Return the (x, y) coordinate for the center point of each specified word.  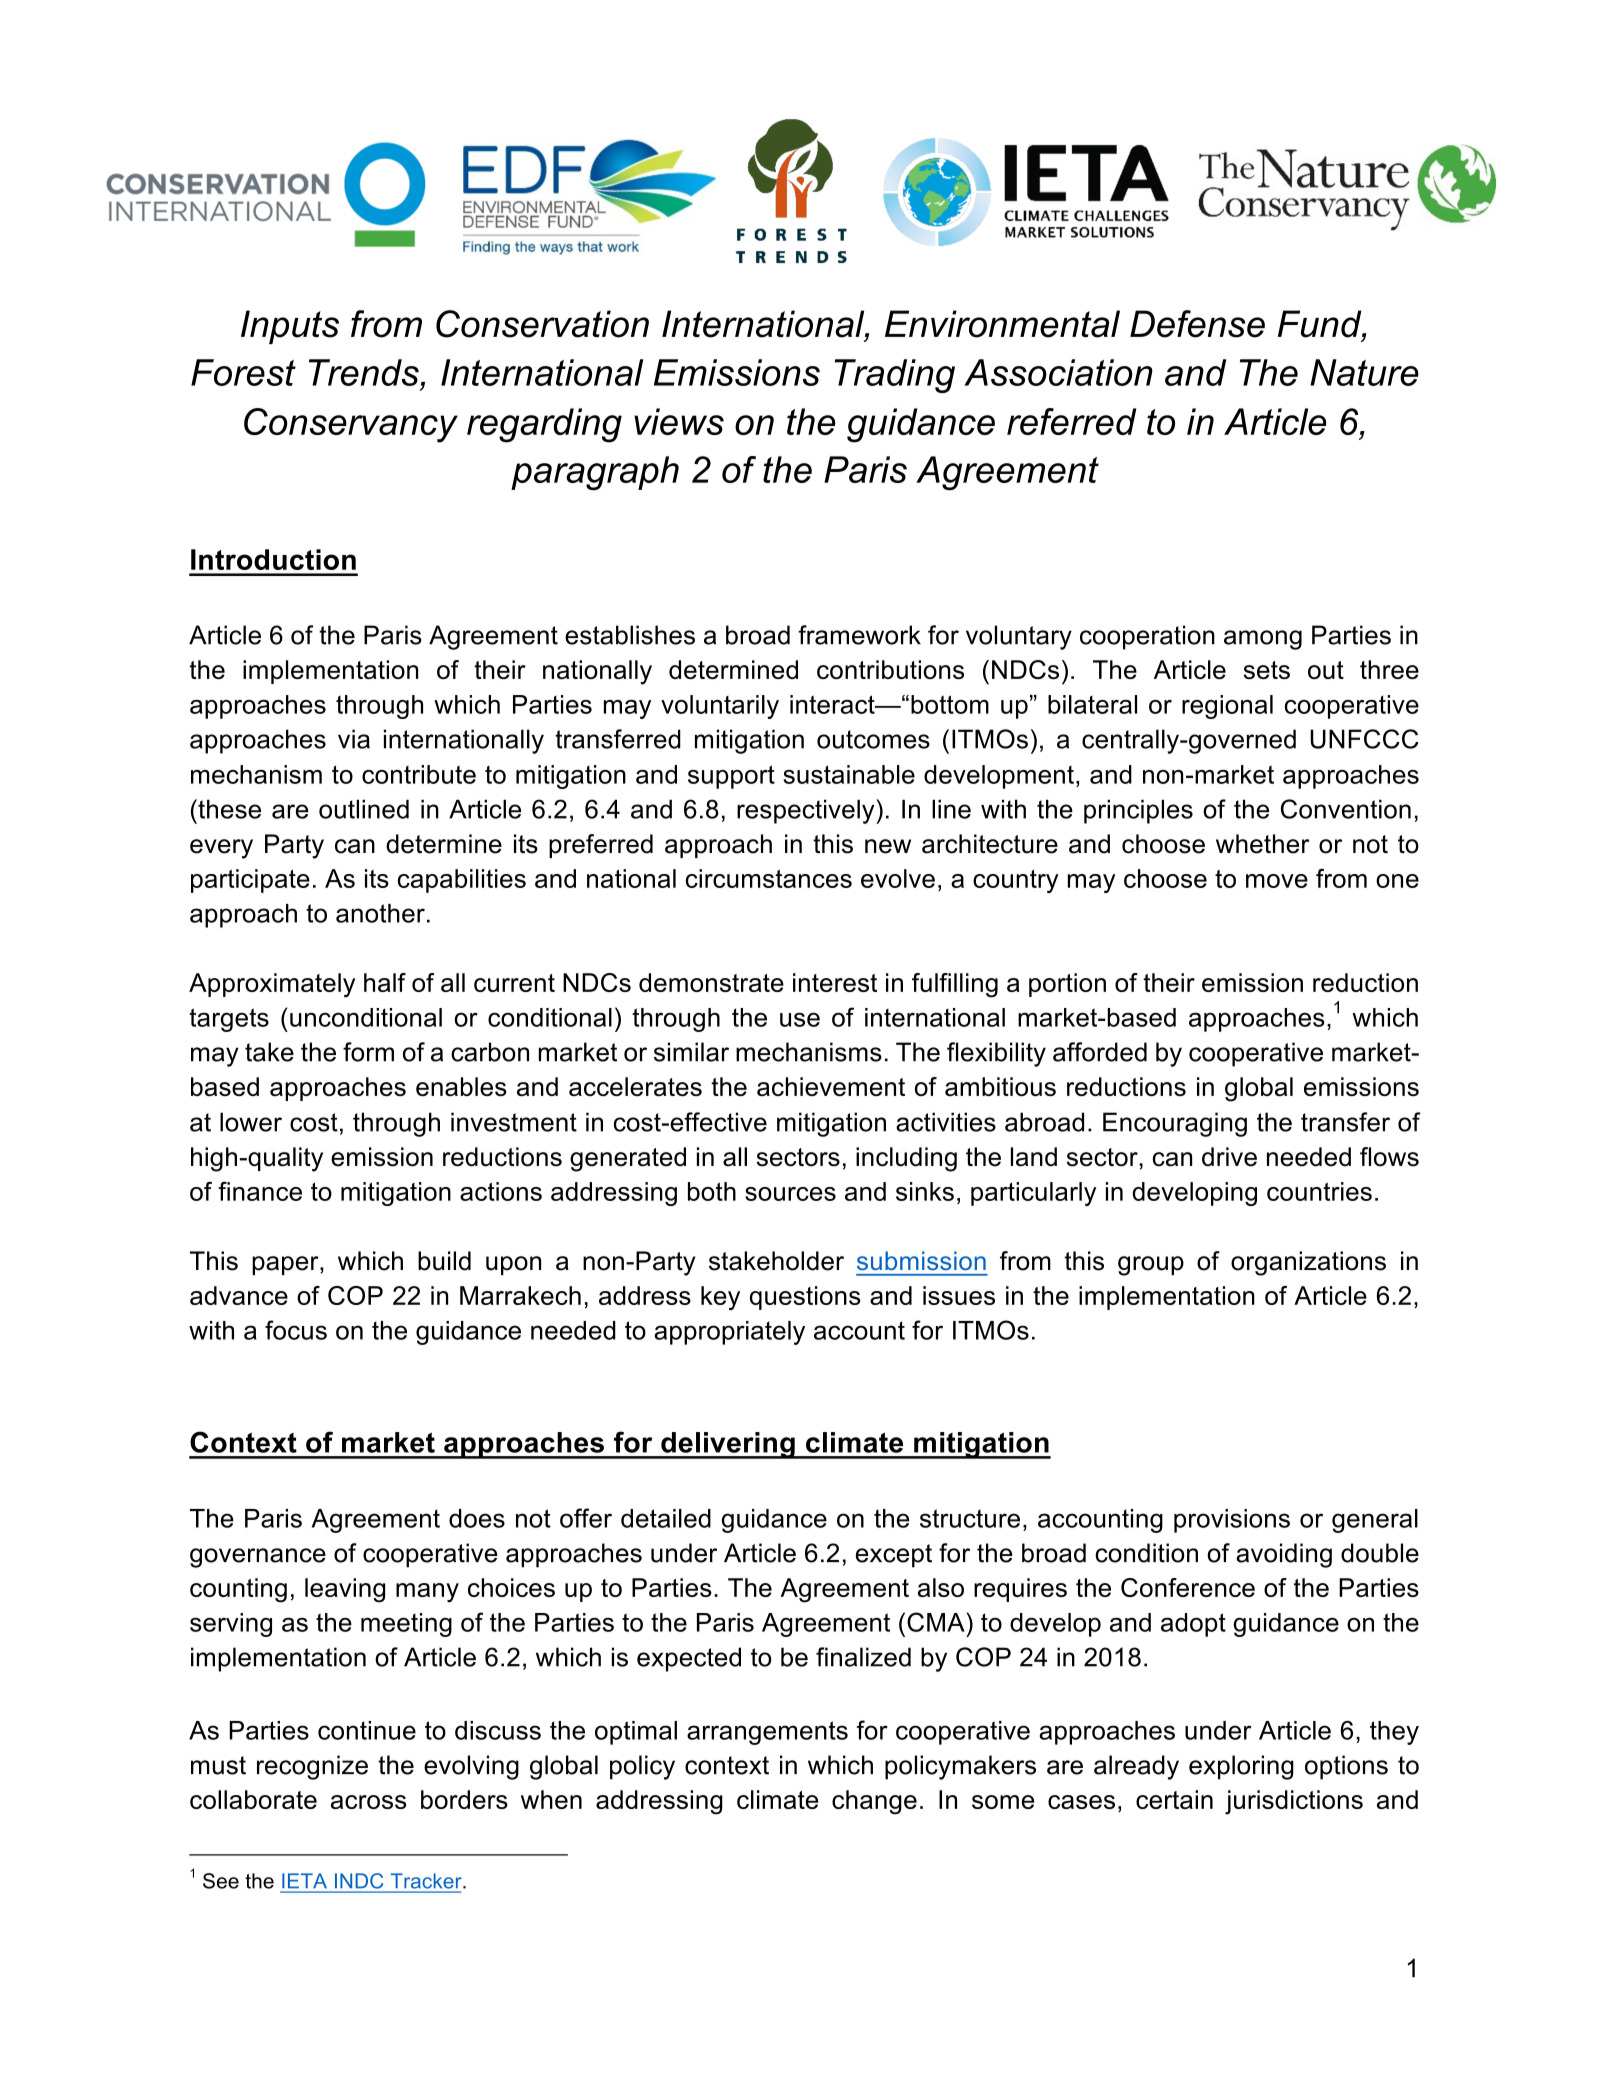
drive (1229, 1157)
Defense (1197, 324)
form (368, 1052)
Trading (894, 376)
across (368, 1802)
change (874, 1802)
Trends (364, 372)
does (477, 1518)
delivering (728, 1445)
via (354, 739)
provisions (1232, 1521)
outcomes (873, 739)
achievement (831, 1086)
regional (1227, 707)
